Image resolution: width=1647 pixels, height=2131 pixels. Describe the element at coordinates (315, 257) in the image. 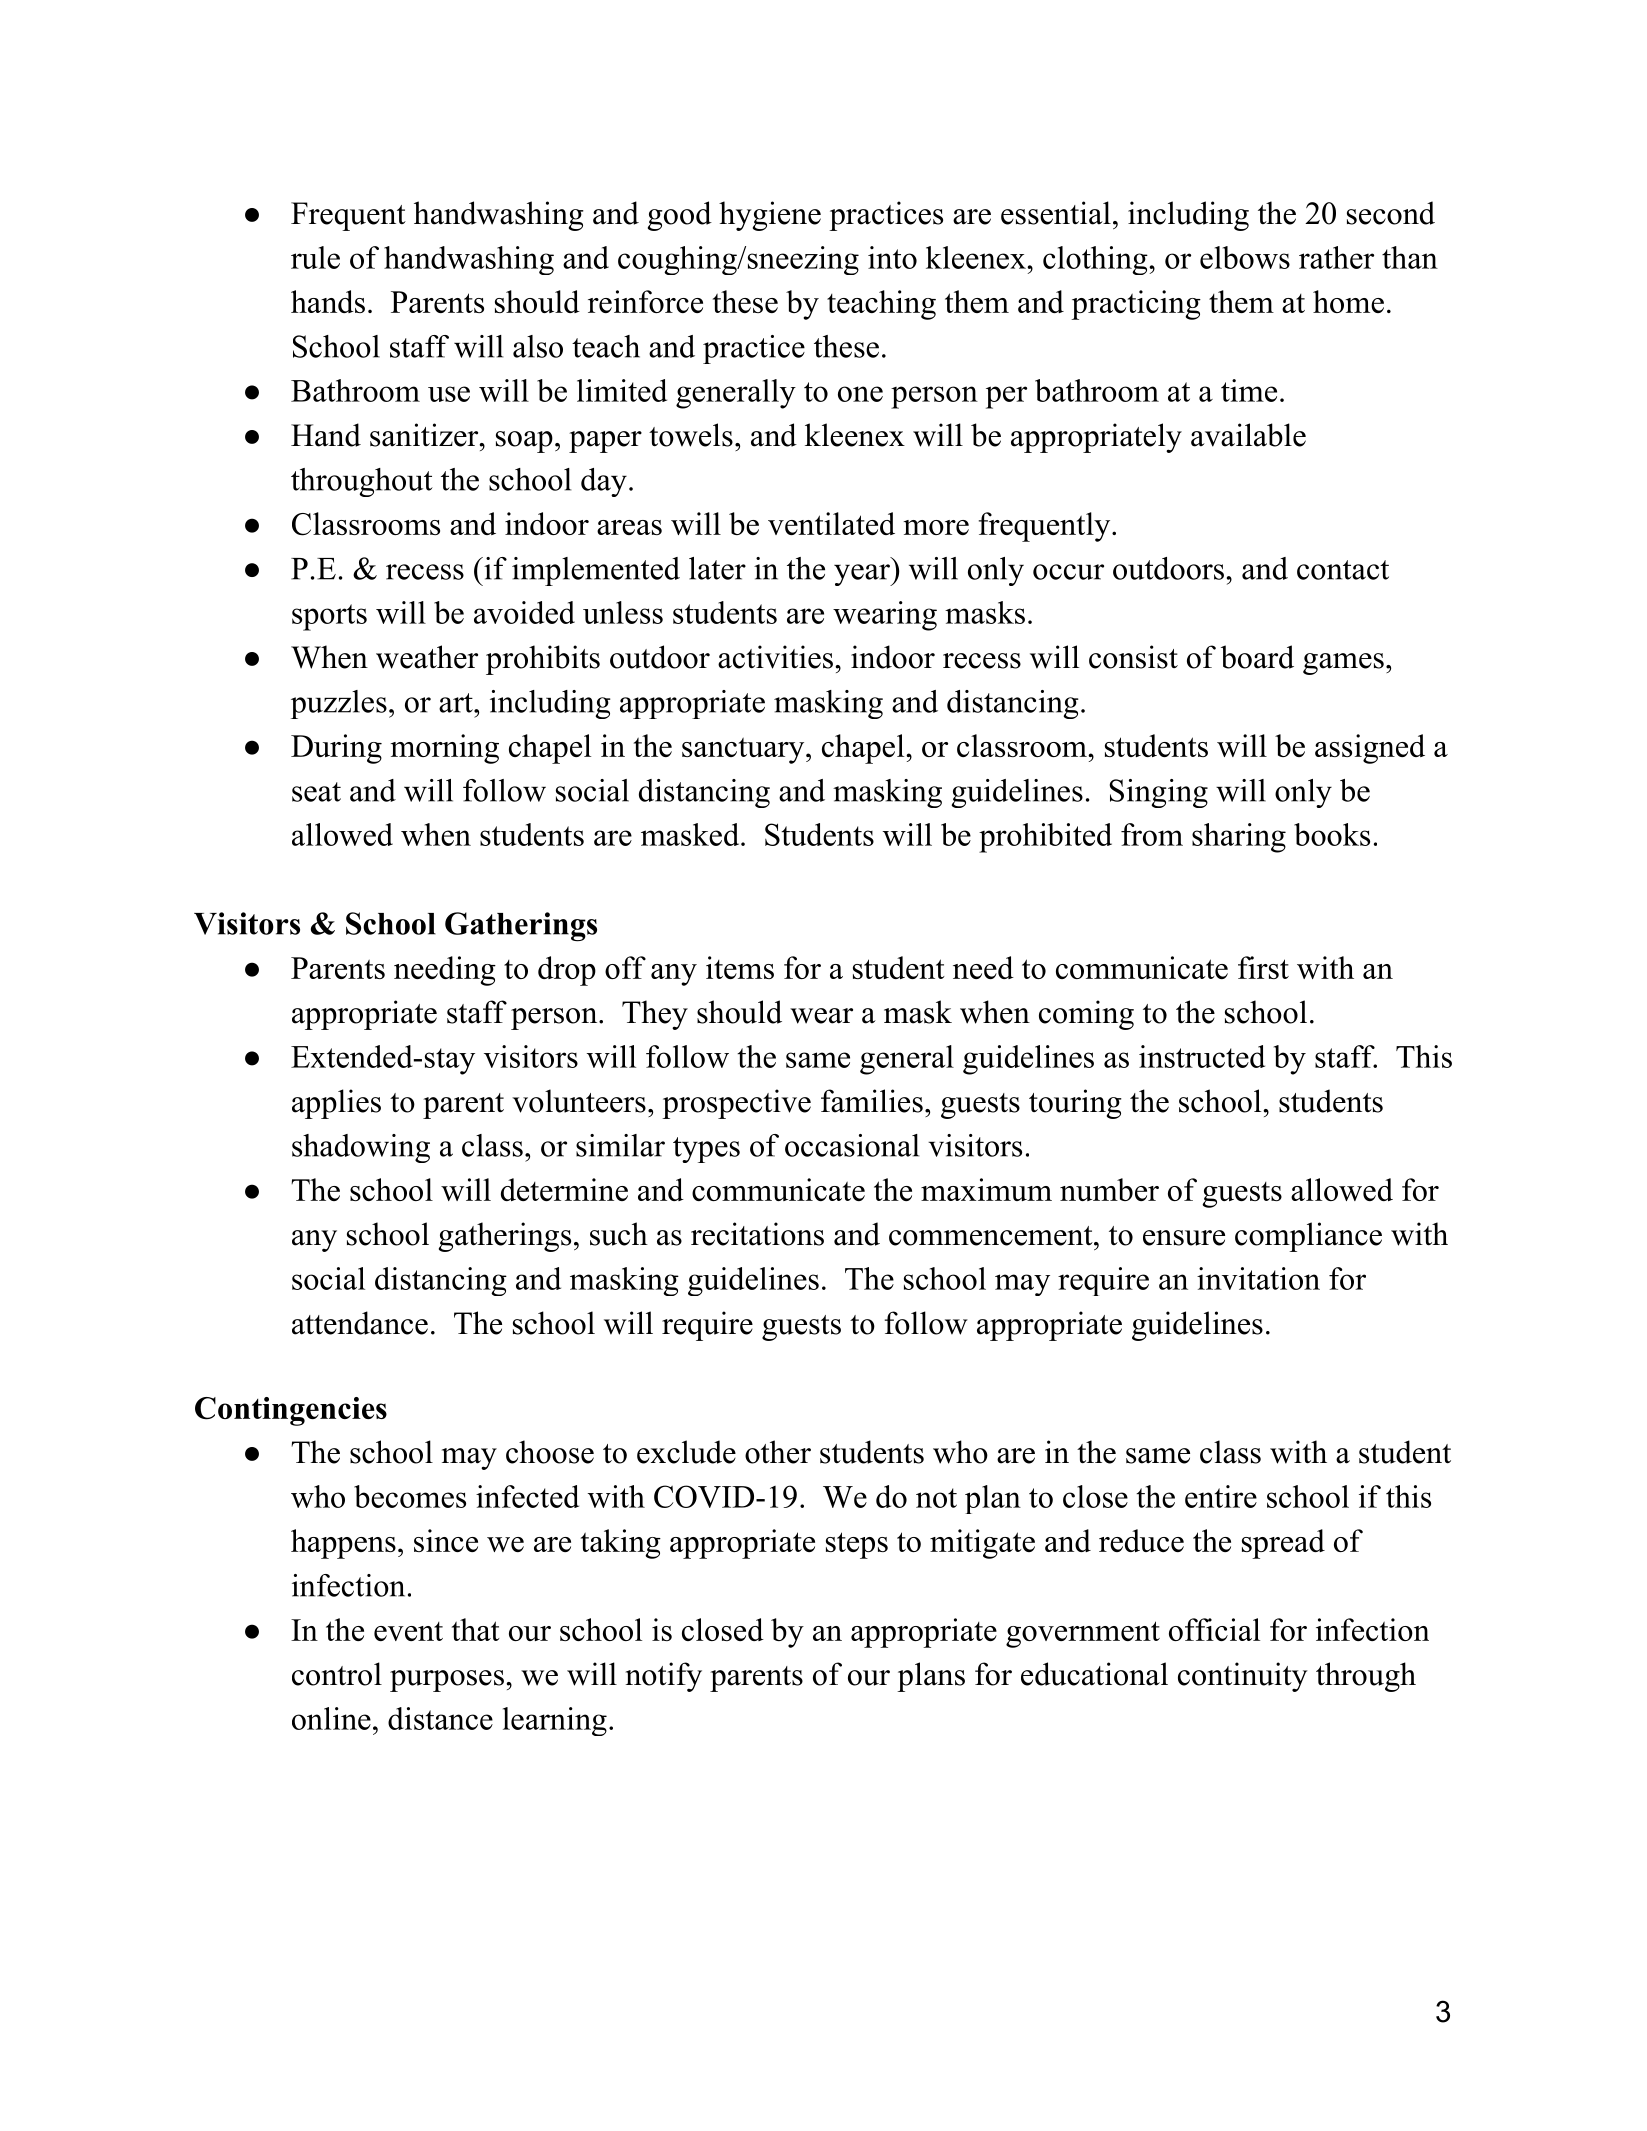

I see `rule` at that location.
